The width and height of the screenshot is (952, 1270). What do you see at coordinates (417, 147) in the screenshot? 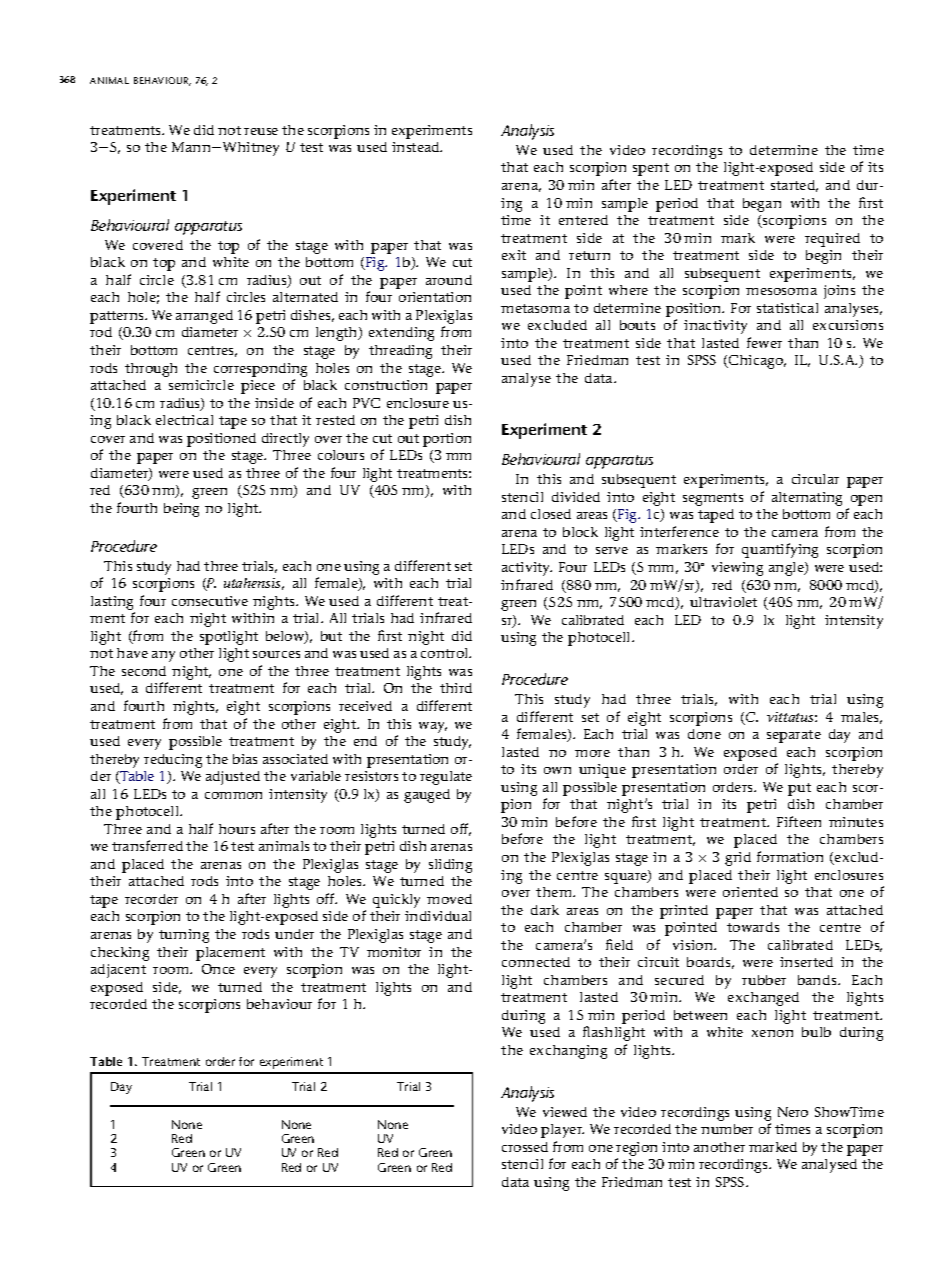
I see `instead` at bounding box center [417, 147].
